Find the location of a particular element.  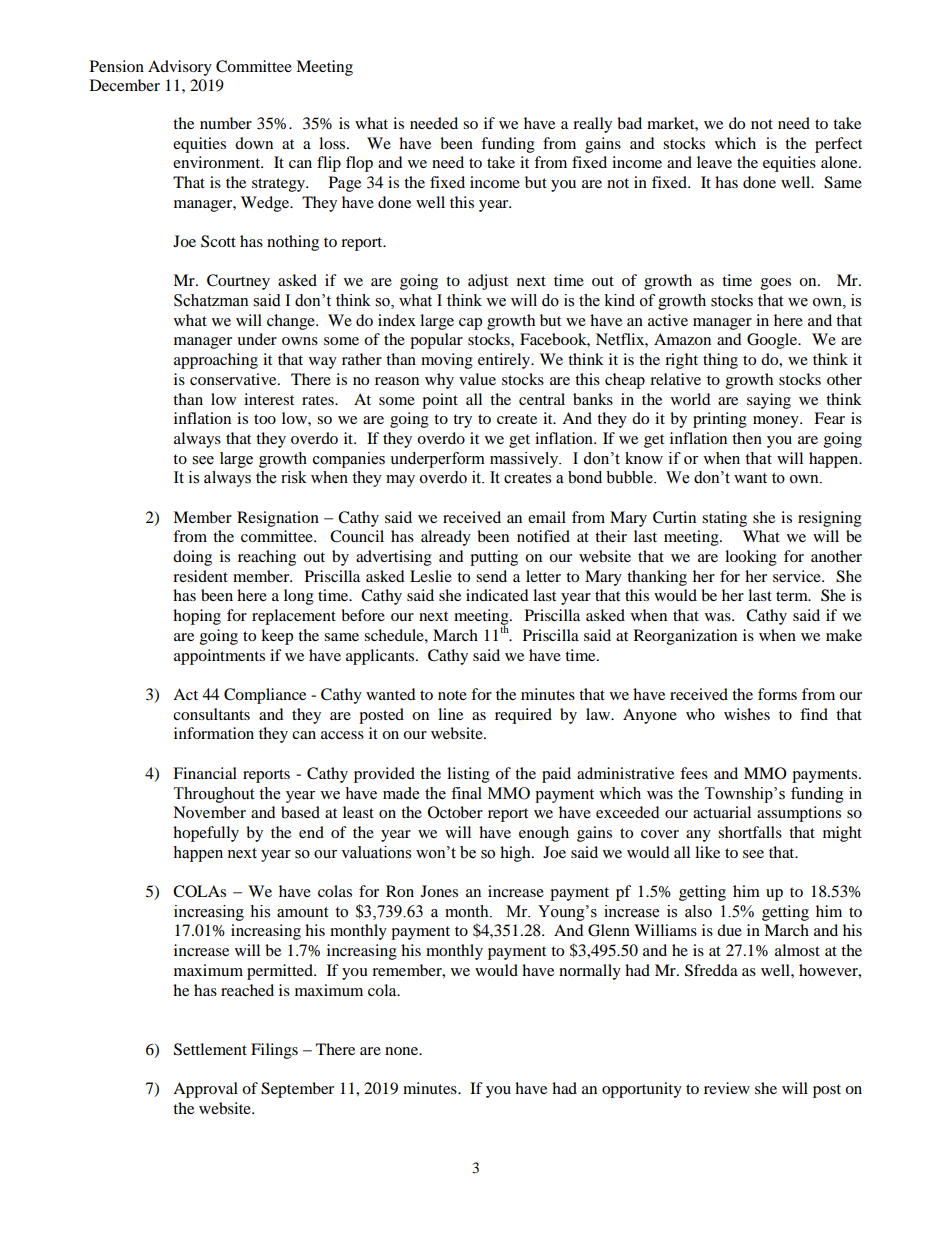

too is located at coordinates (265, 419).
